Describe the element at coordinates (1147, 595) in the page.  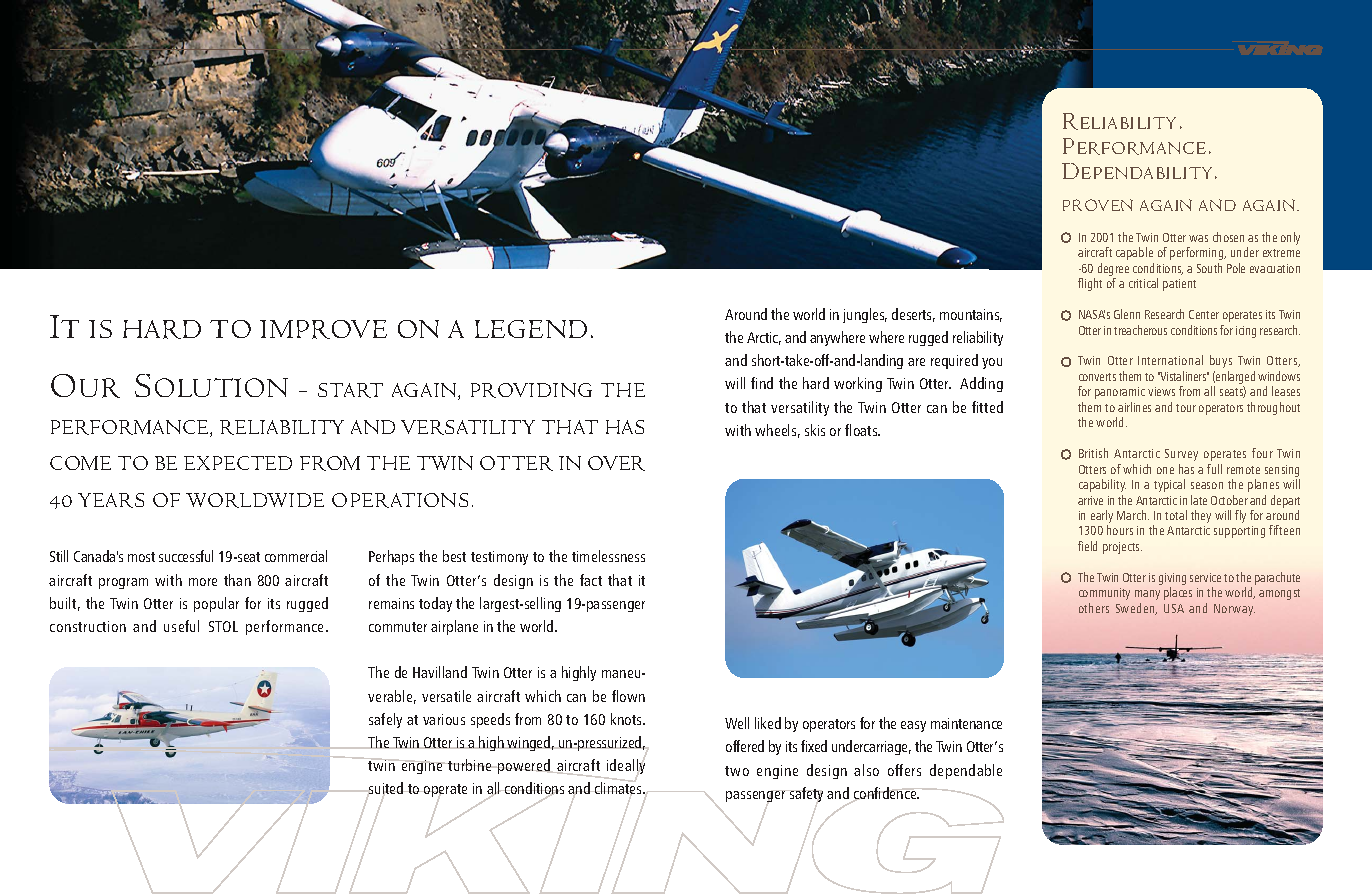
I see `many` at that location.
